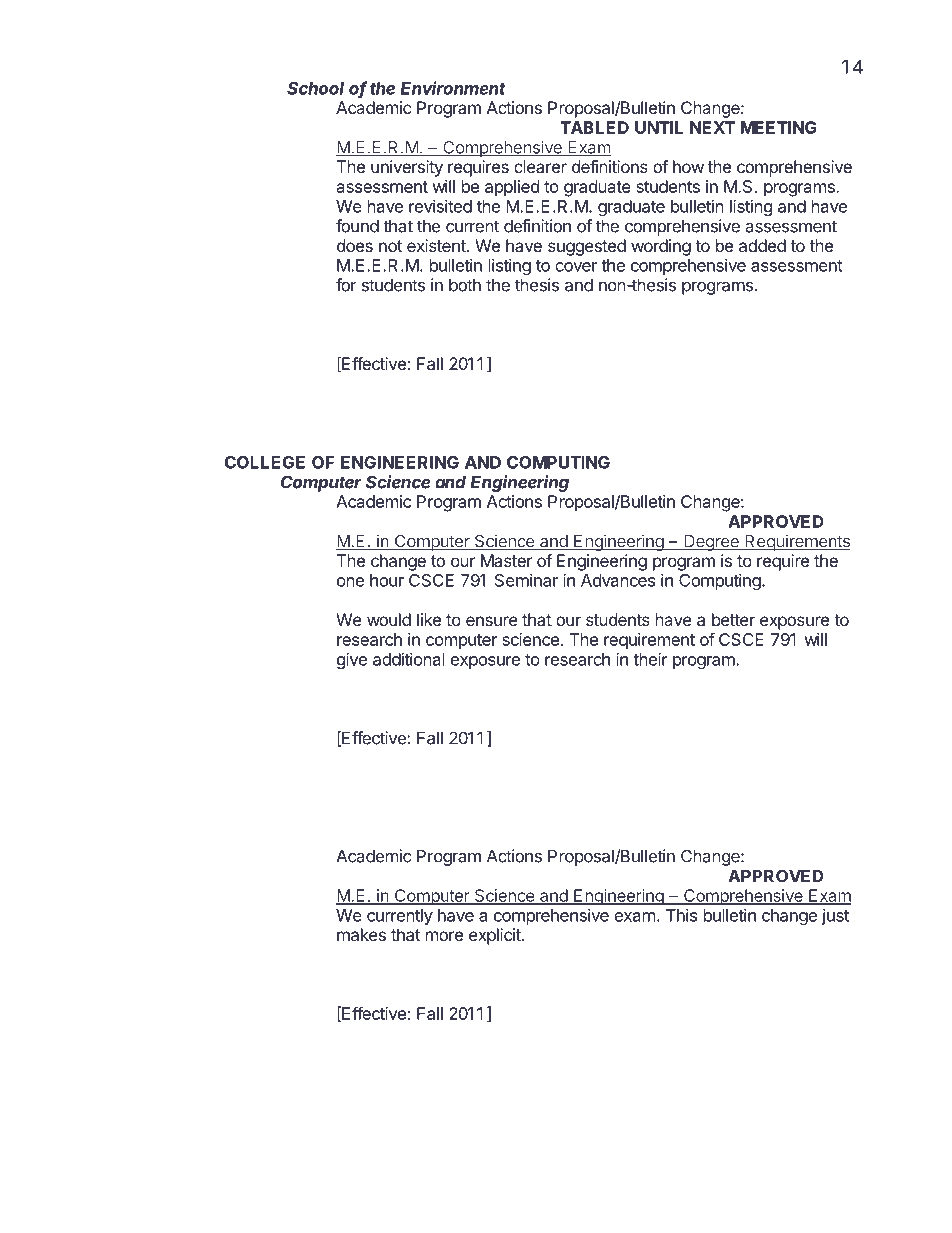  I want to click on Master, so click(507, 560).
